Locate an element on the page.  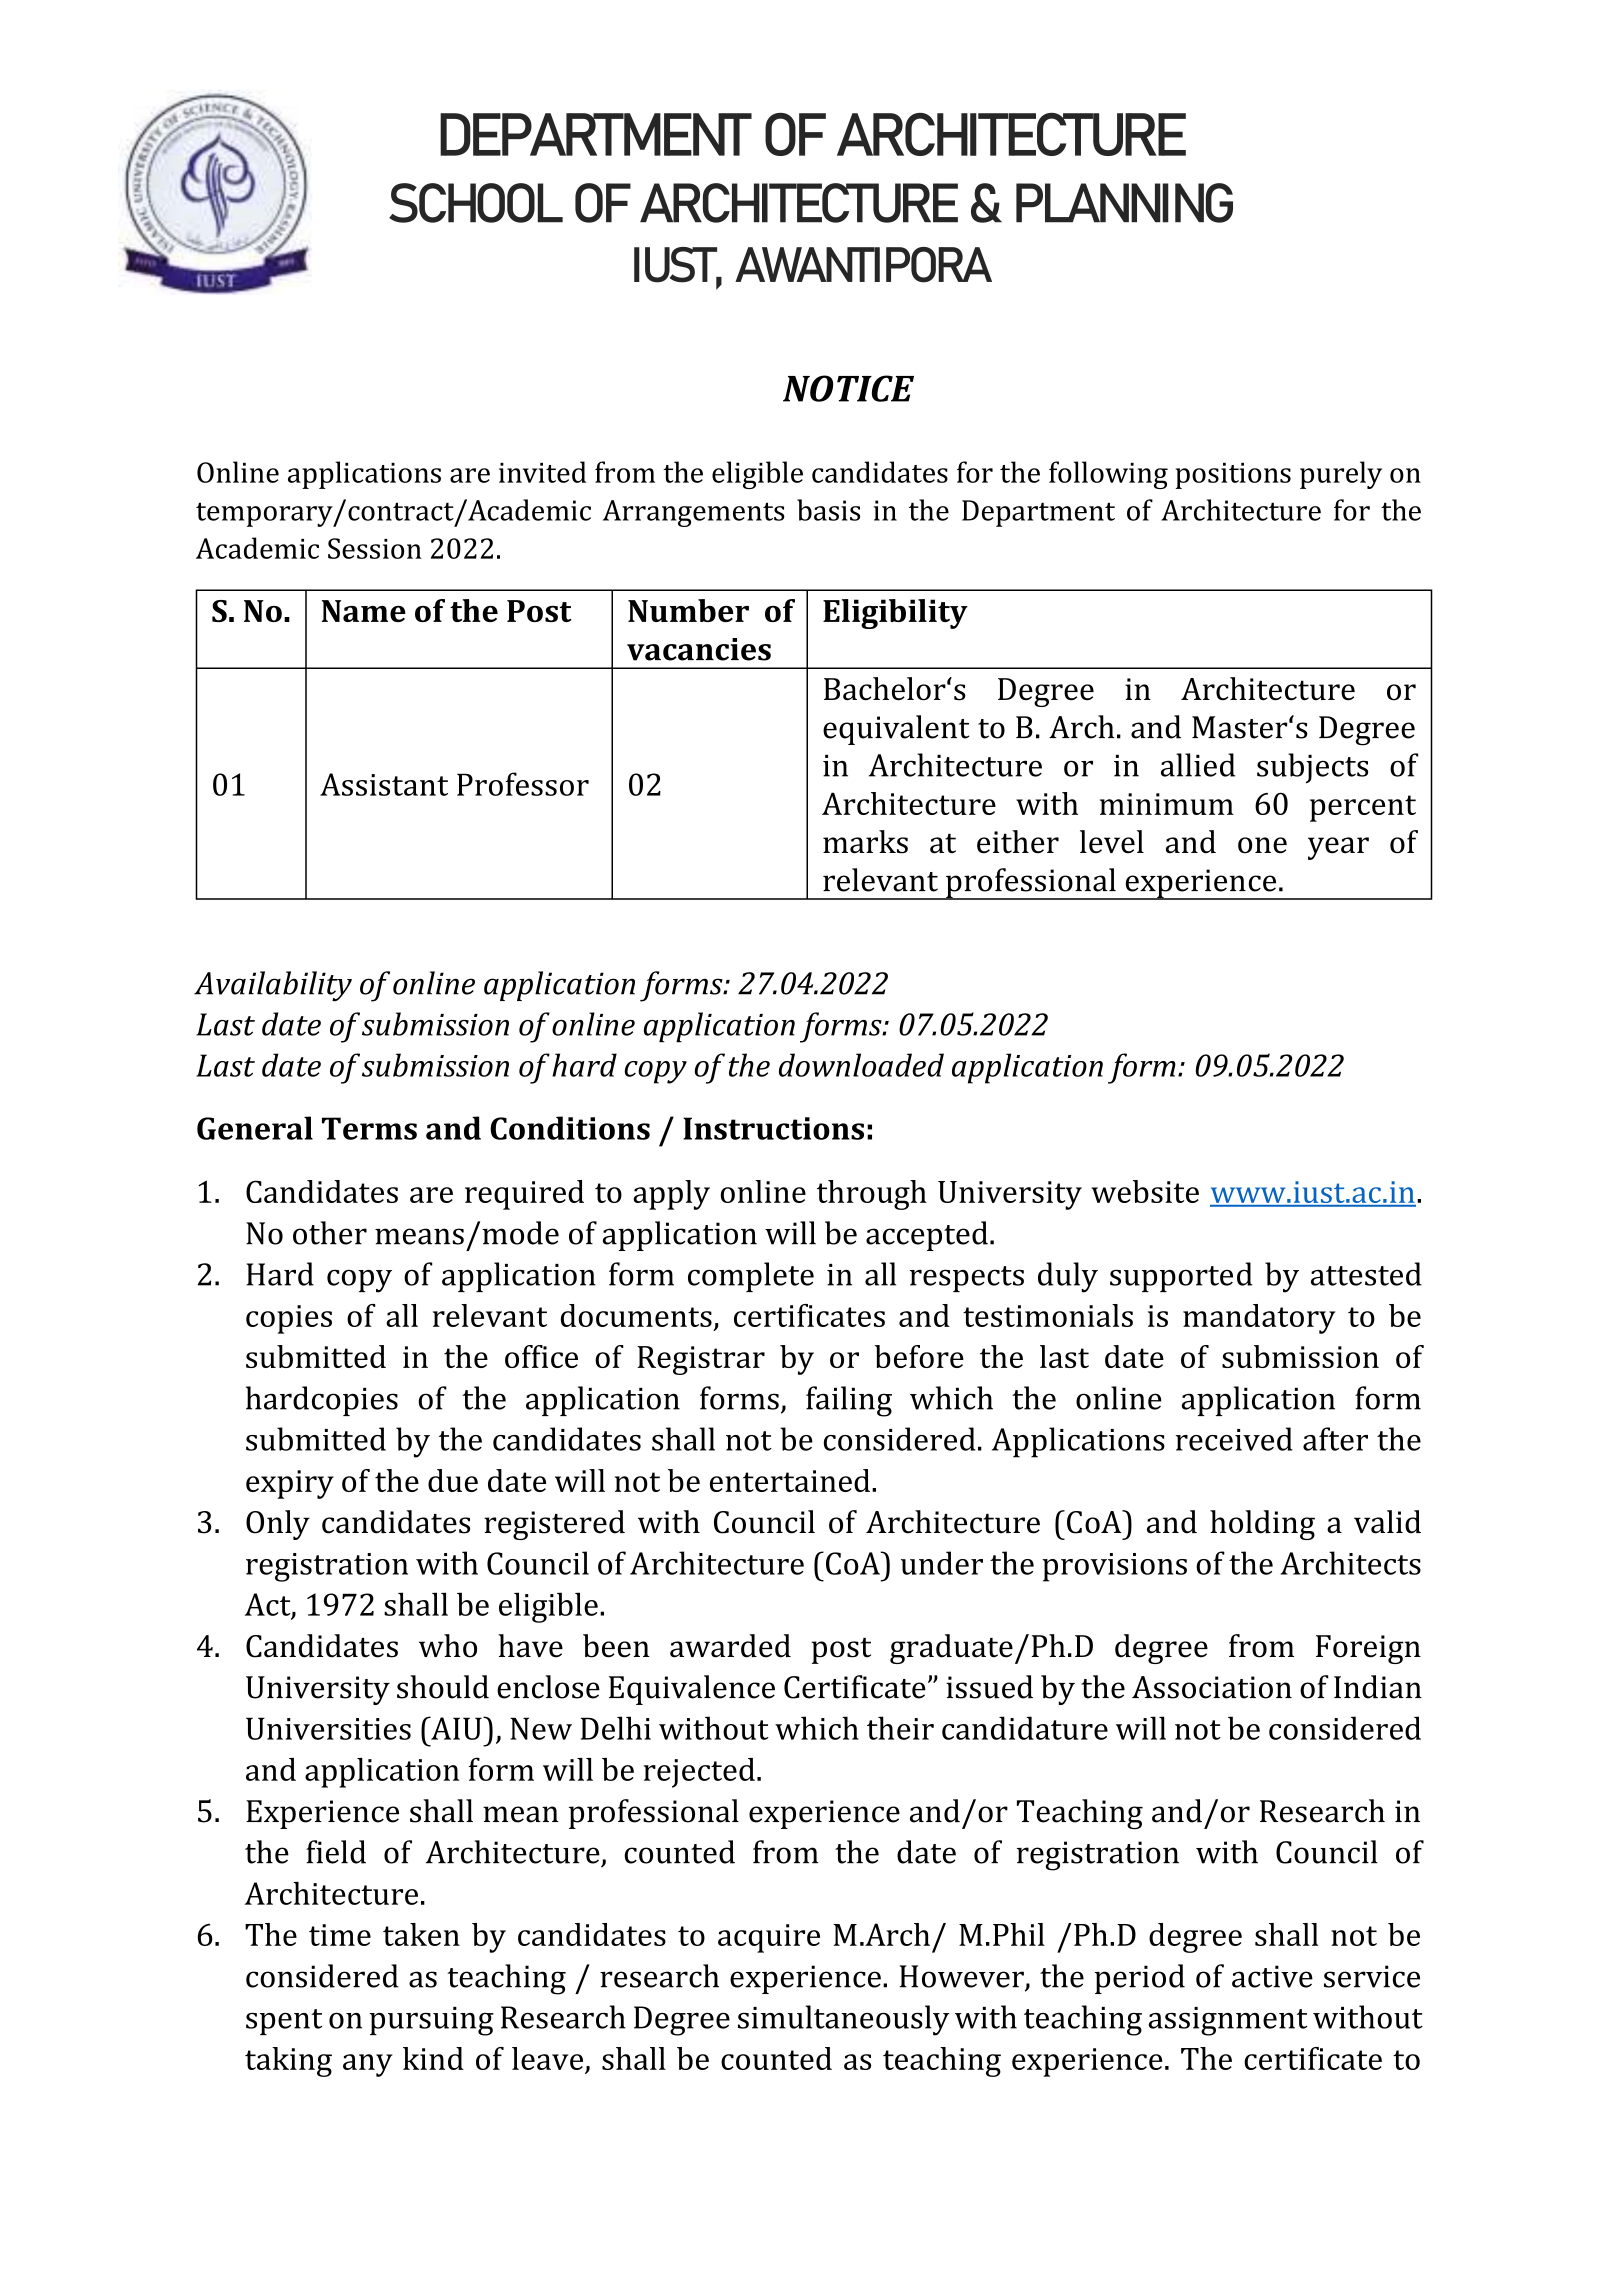
pursuing is located at coordinates (431, 2021).
